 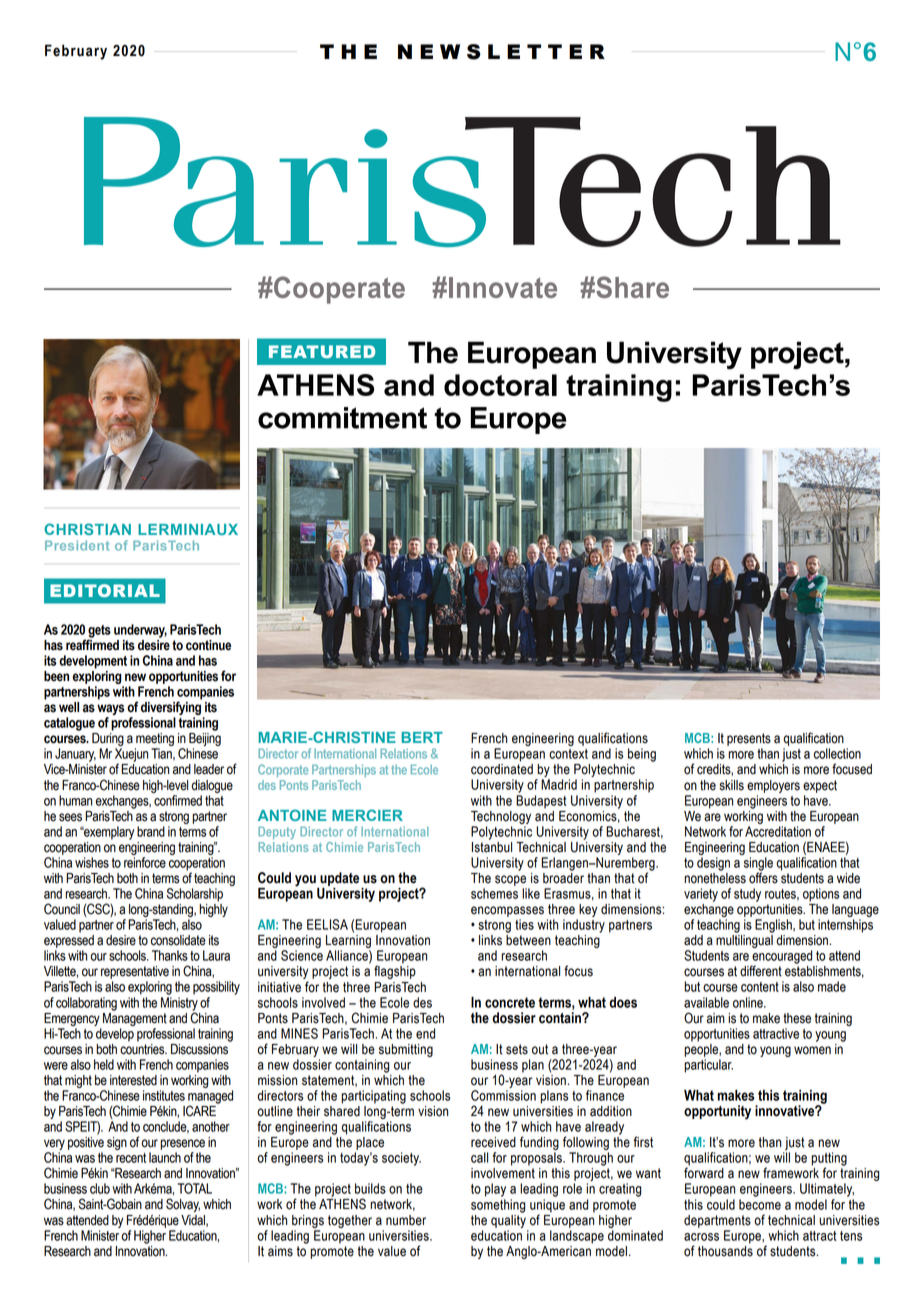 What do you see at coordinates (77, 545) in the screenshot?
I see `President` at bounding box center [77, 545].
